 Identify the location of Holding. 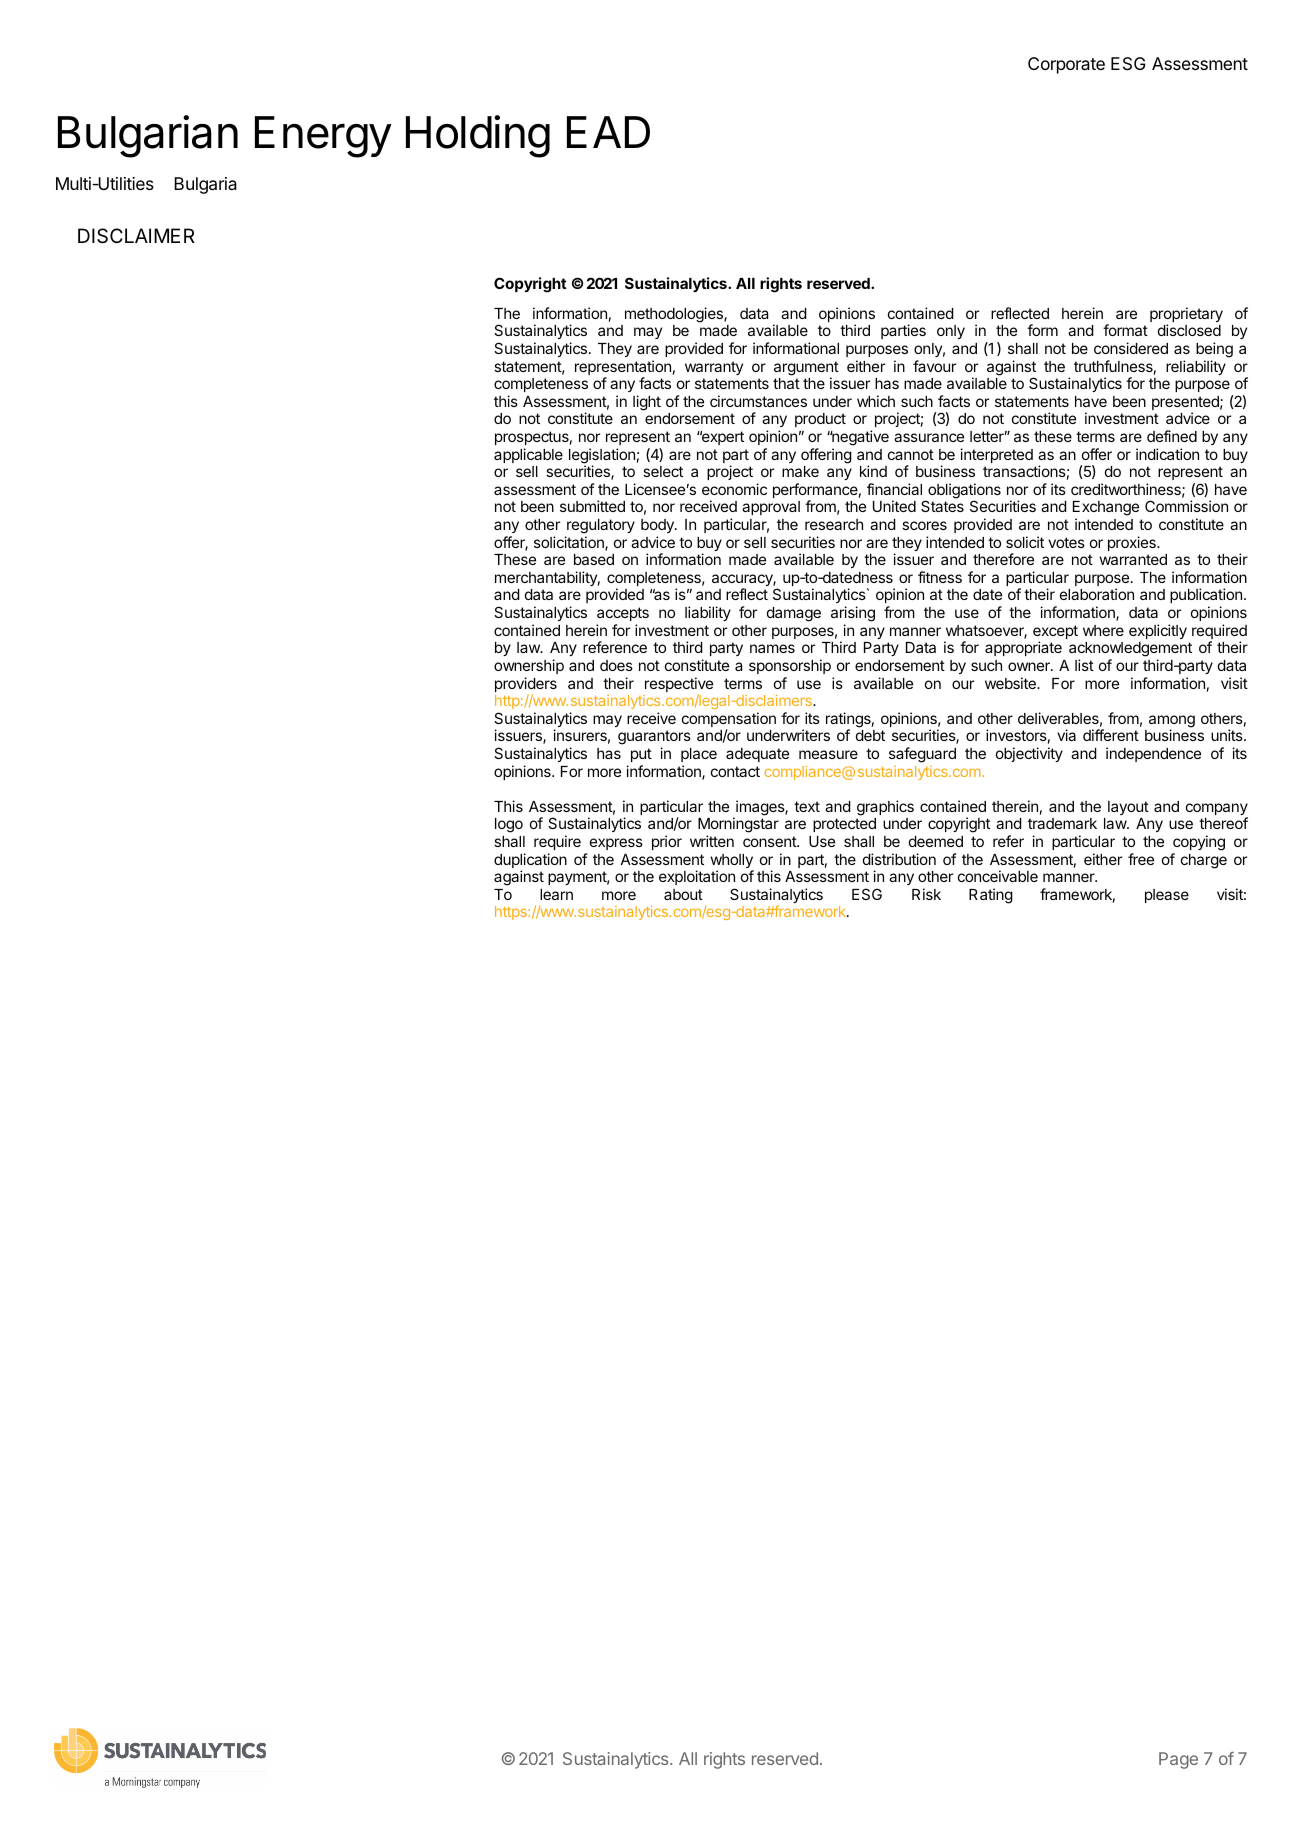
(478, 136).
